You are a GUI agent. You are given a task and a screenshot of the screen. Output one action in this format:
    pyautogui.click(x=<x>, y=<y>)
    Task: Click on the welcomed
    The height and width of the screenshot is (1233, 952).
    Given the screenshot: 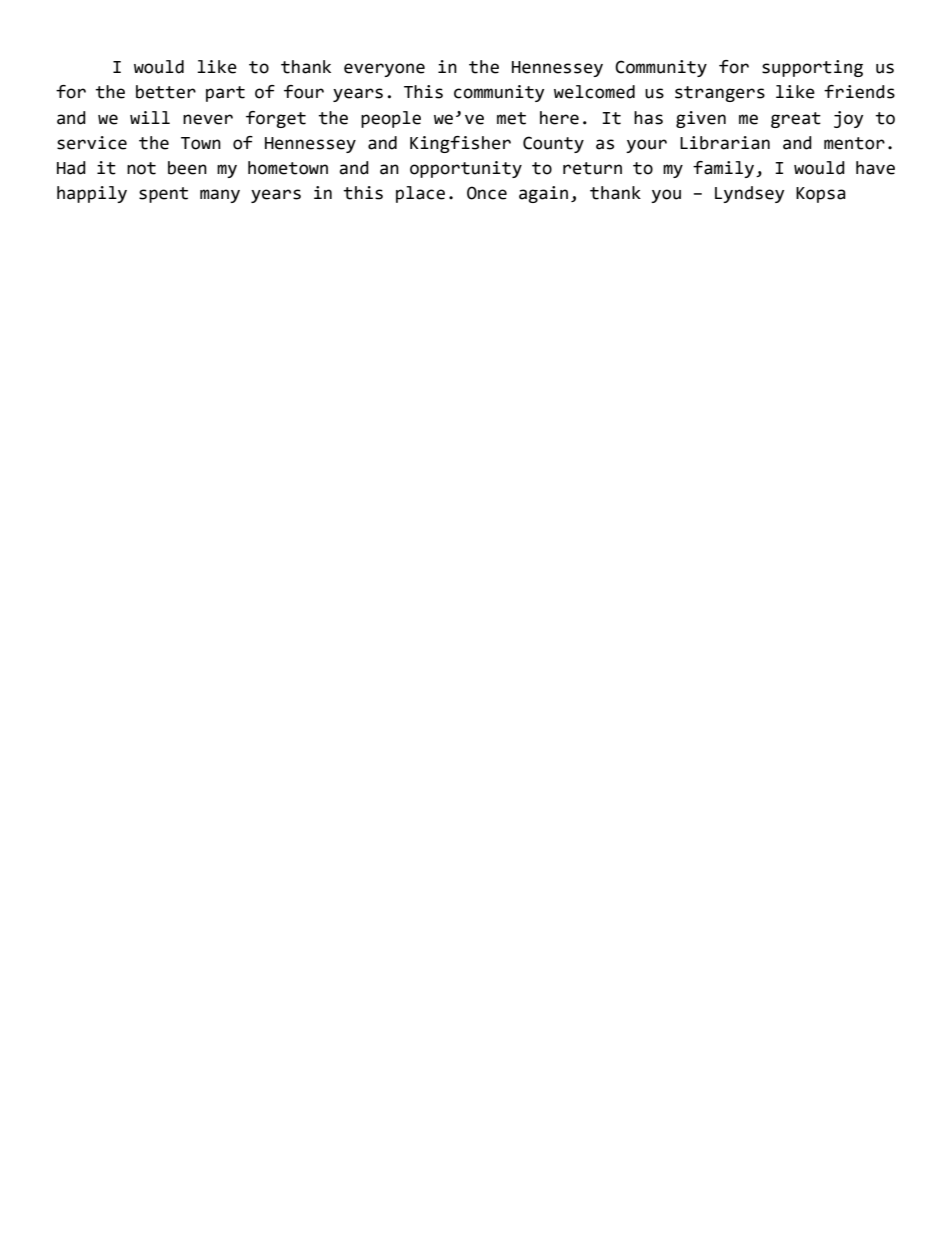 What is the action you would take?
    pyautogui.click(x=594, y=92)
